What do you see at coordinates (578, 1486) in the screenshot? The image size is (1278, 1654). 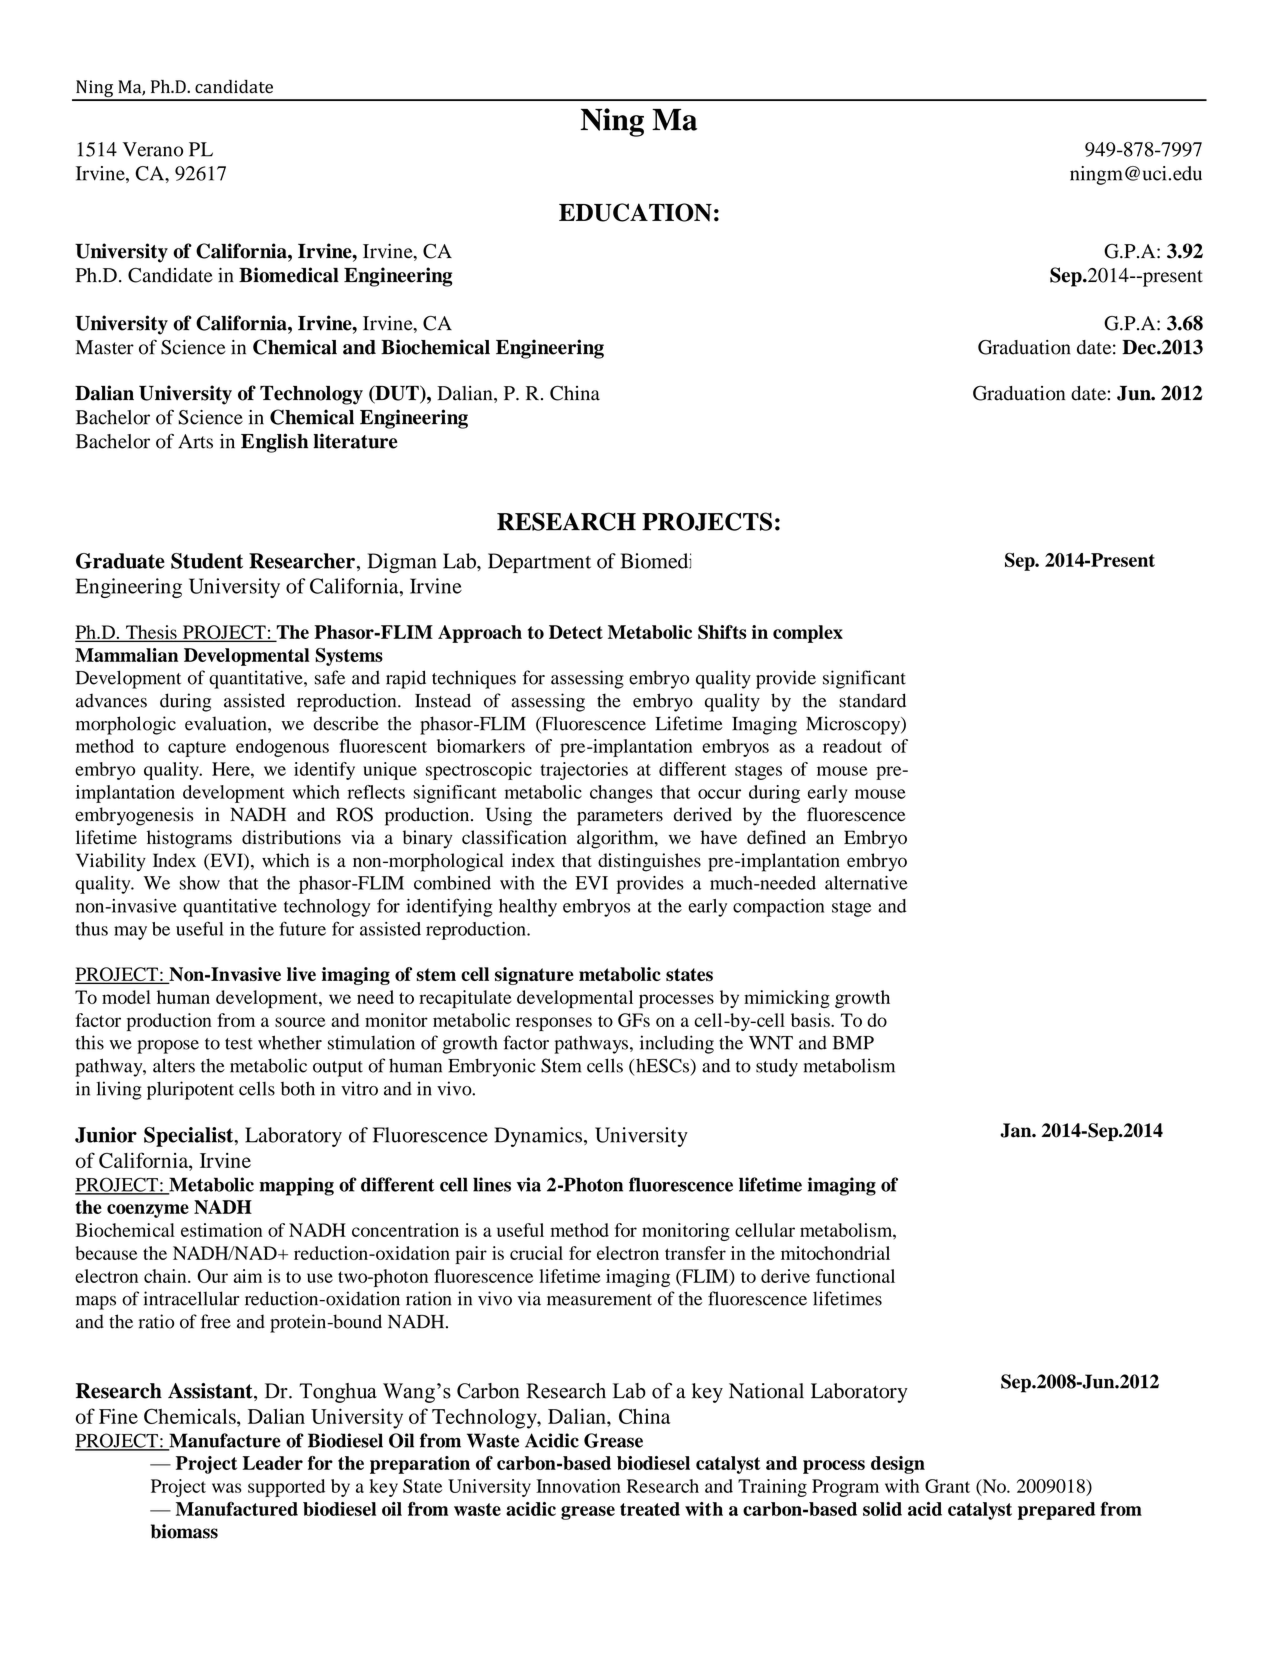 I see `Innovation` at bounding box center [578, 1486].
